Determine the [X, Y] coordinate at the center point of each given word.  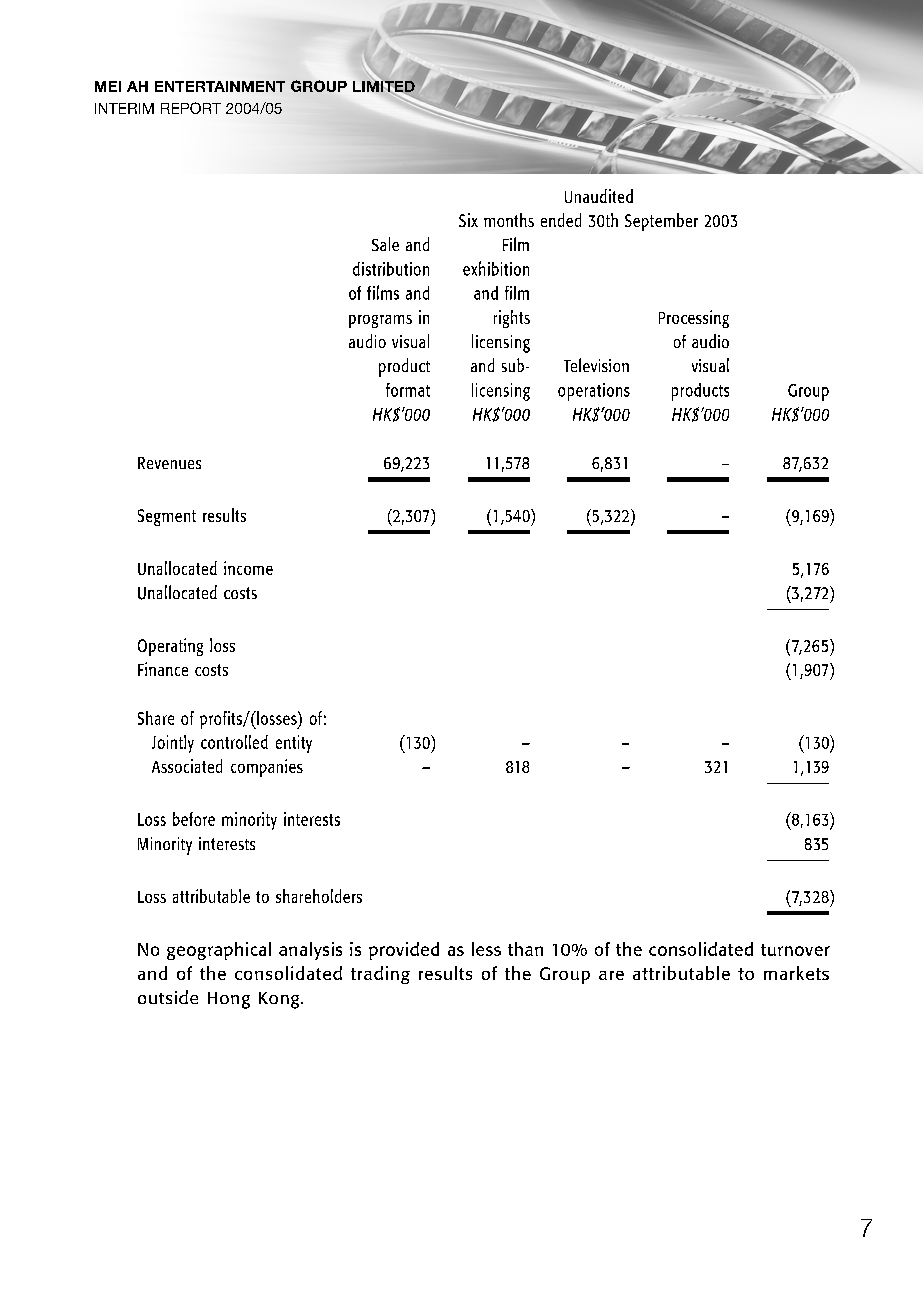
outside [168, 997]
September [661, 222]
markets [796, 973]
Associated [187, 766]
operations [594, 392]
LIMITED [385, 85]
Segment [167, 517]
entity [294, 744]
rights [512, 319]
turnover [795, 950]
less [486, 949]
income [248, 568]
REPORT [191, 108]
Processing [694, 319]
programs [380, 321]
